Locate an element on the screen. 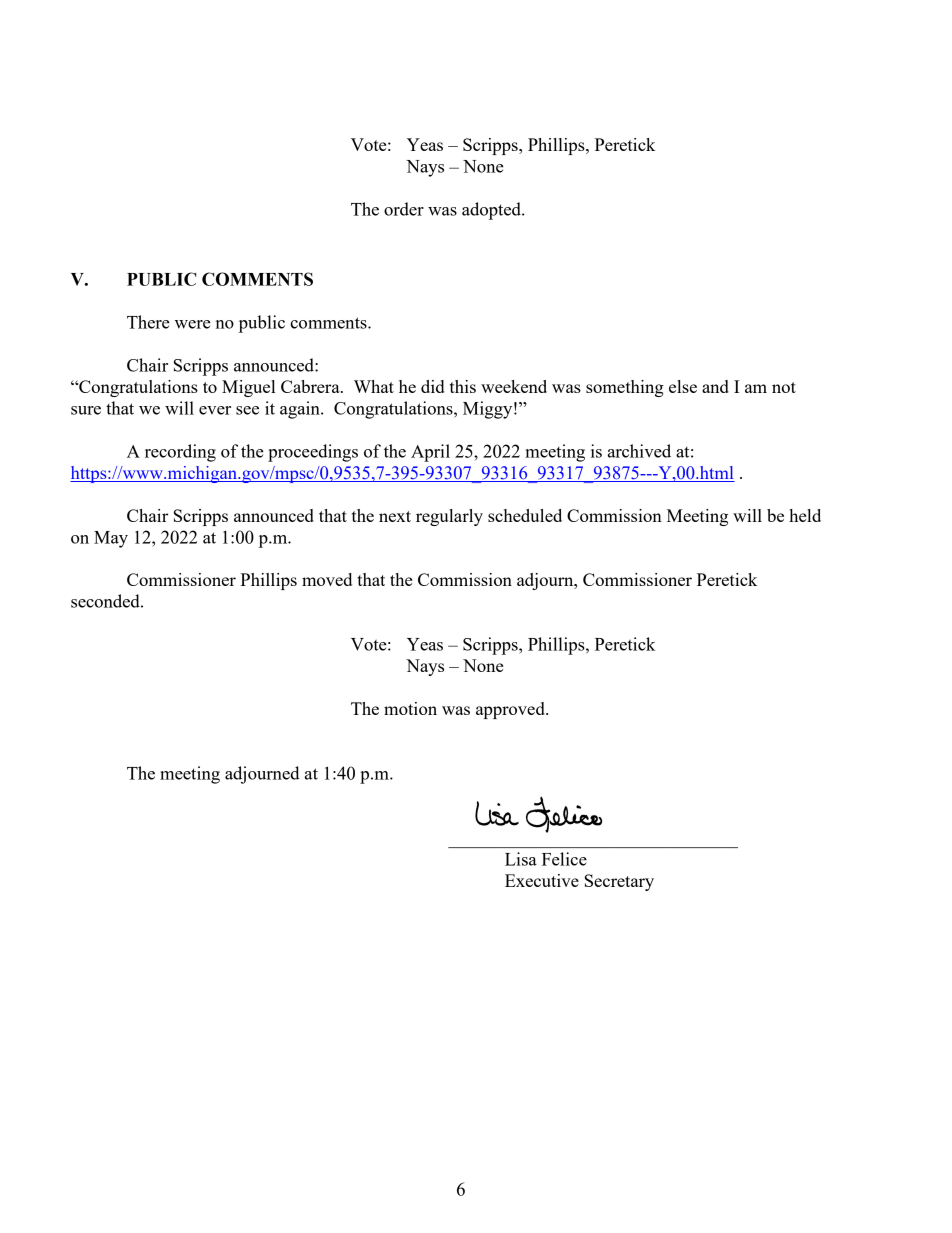 The width and height of the screenshot is (952, 1233). Secretary is located at coordinates (619, 882).
